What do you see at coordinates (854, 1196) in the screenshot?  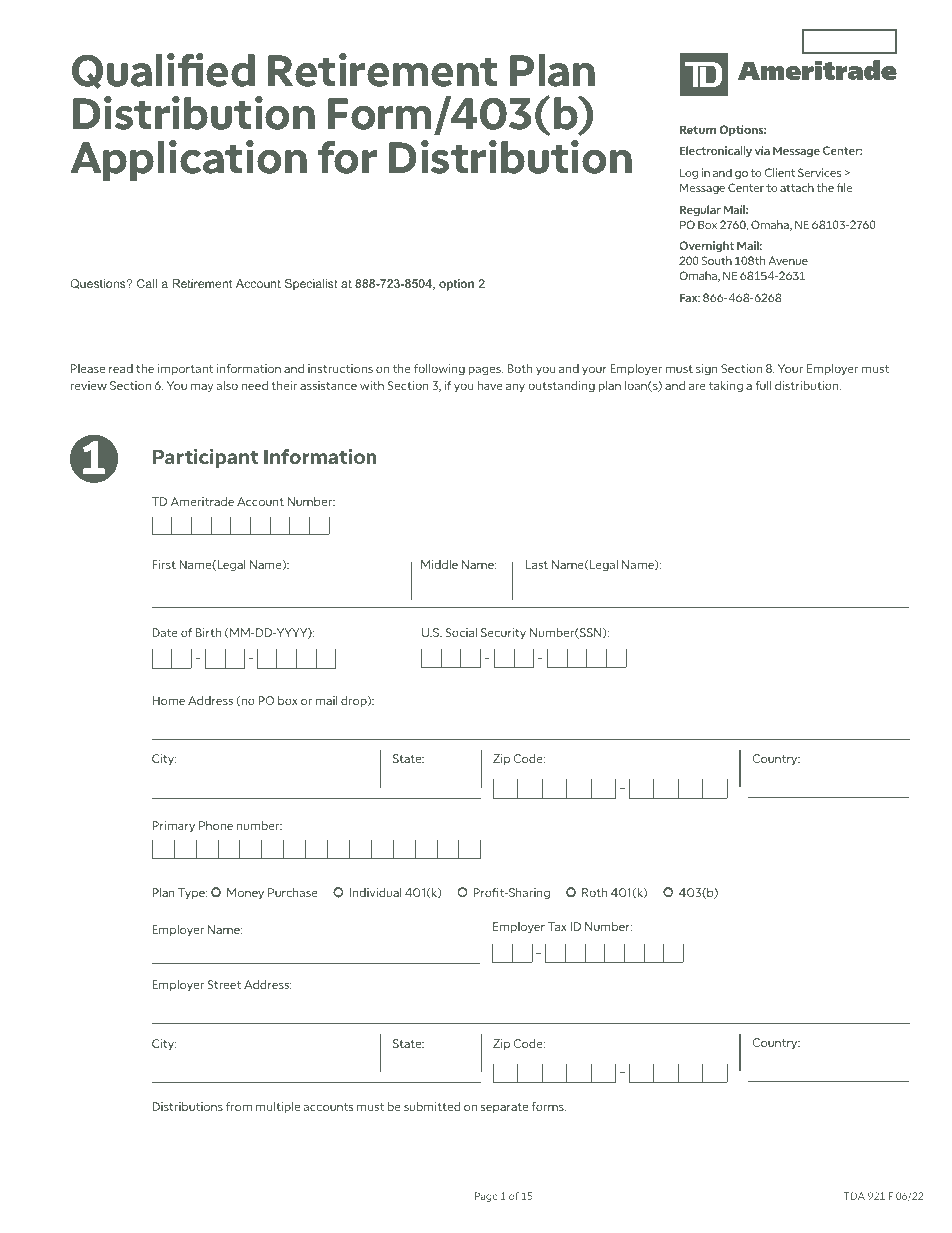 I see `TDA` at bounding box center [854, 1196].
